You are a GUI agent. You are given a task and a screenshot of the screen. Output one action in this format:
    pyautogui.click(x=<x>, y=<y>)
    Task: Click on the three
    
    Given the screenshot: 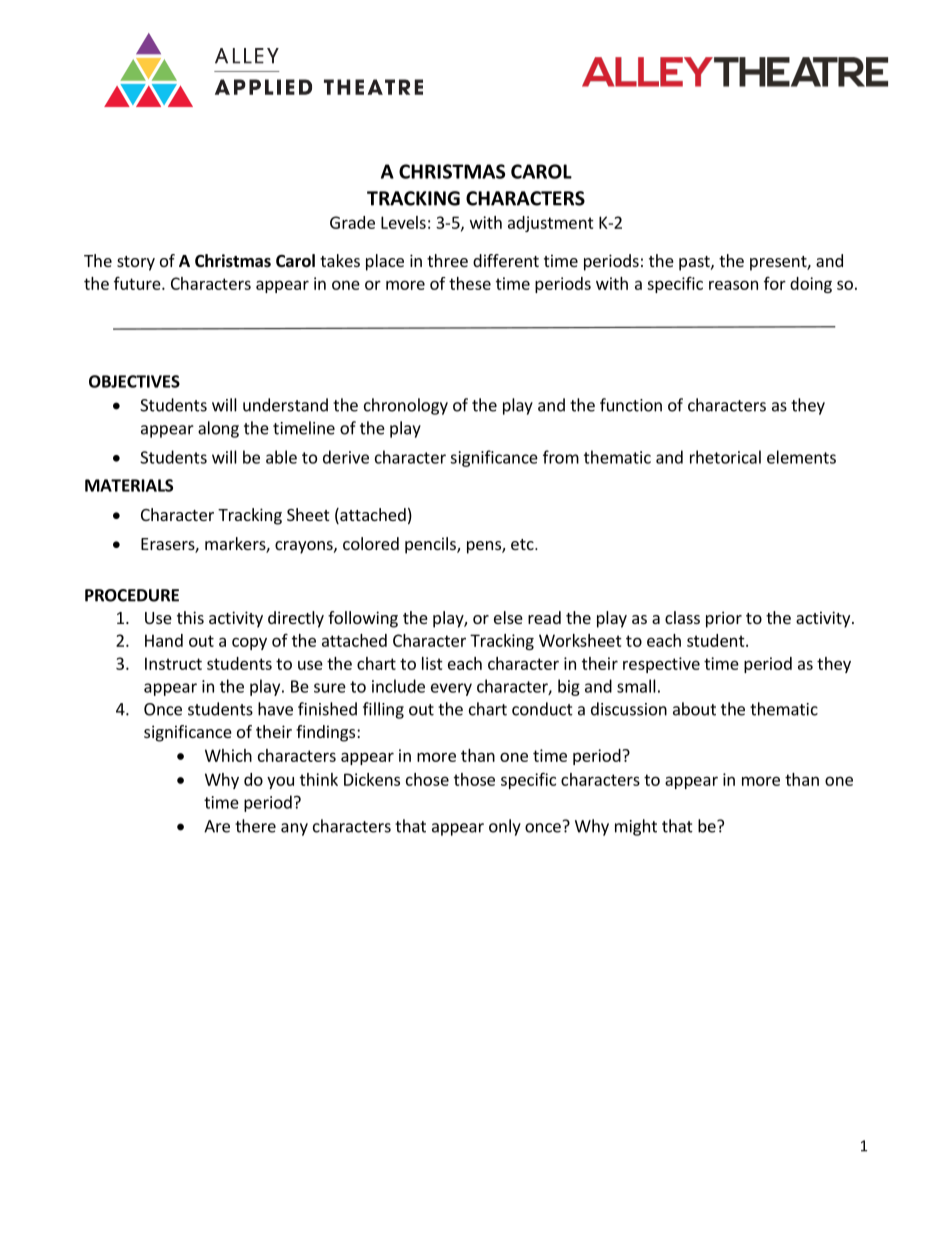 What is the action you would take?
    pyautogui.click(x=447, y=260)
